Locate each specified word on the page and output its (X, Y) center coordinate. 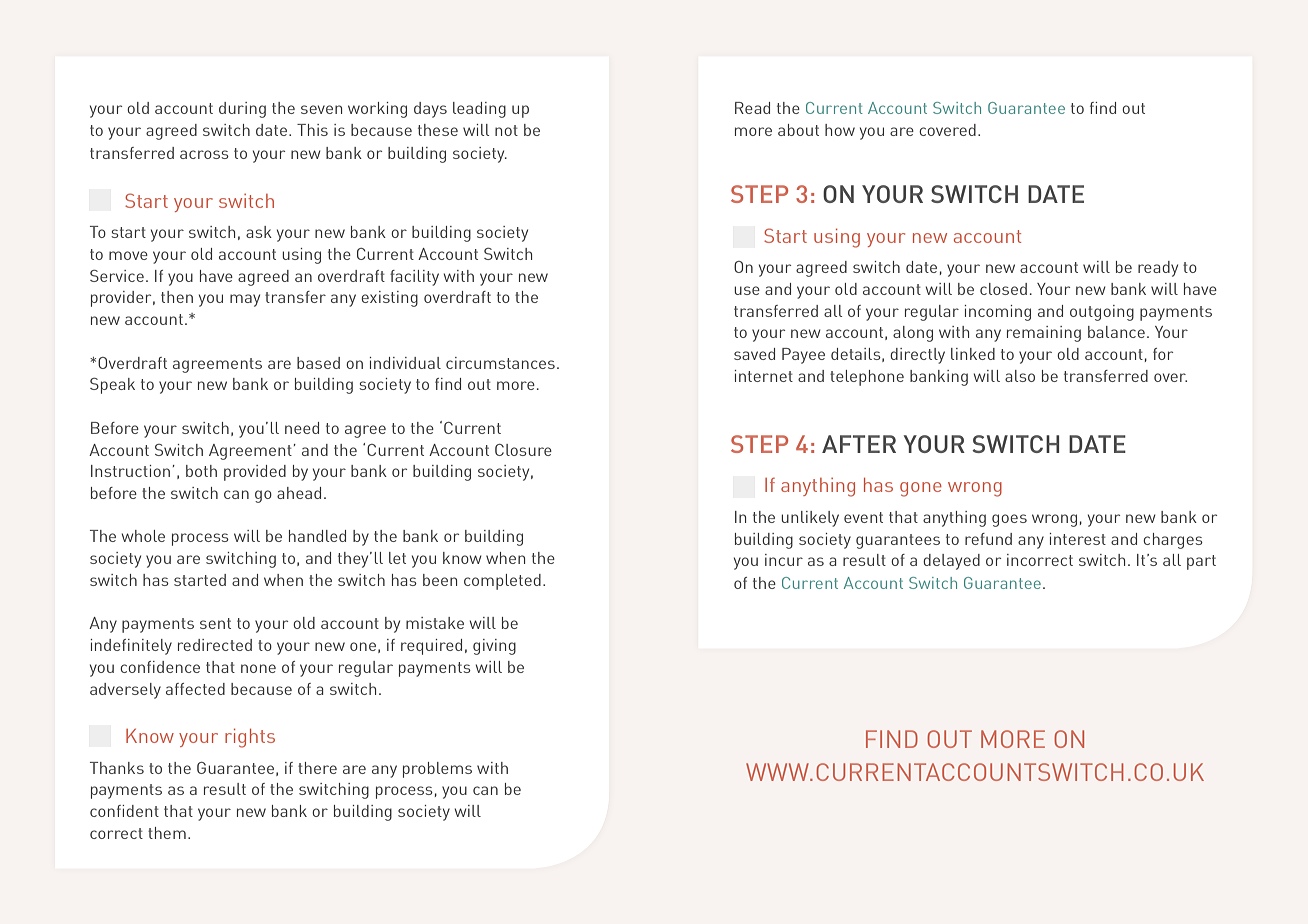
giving (494, 647)
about (798, 130)
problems (437, 770)
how (840, 130)
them (167, 833)
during (242, 110)
